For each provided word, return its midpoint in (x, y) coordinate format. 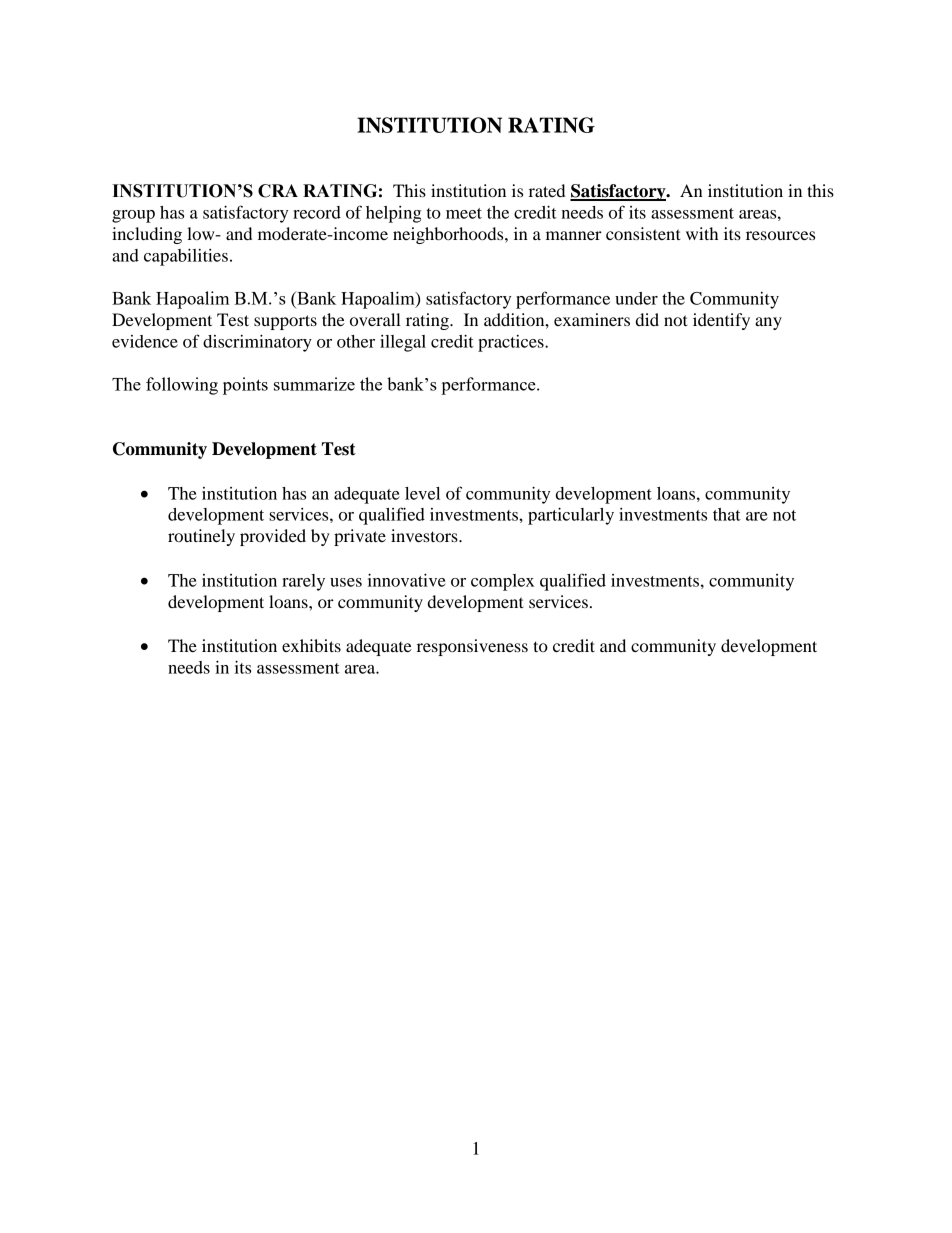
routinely (201, 537)
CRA (278, 191)
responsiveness (472, 647)
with (702, 233)
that (727, 514)
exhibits (311, 645)
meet (464, 213)
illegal (403, 343)
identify (721, 321)
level (422, 493)
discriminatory (257, 343)
